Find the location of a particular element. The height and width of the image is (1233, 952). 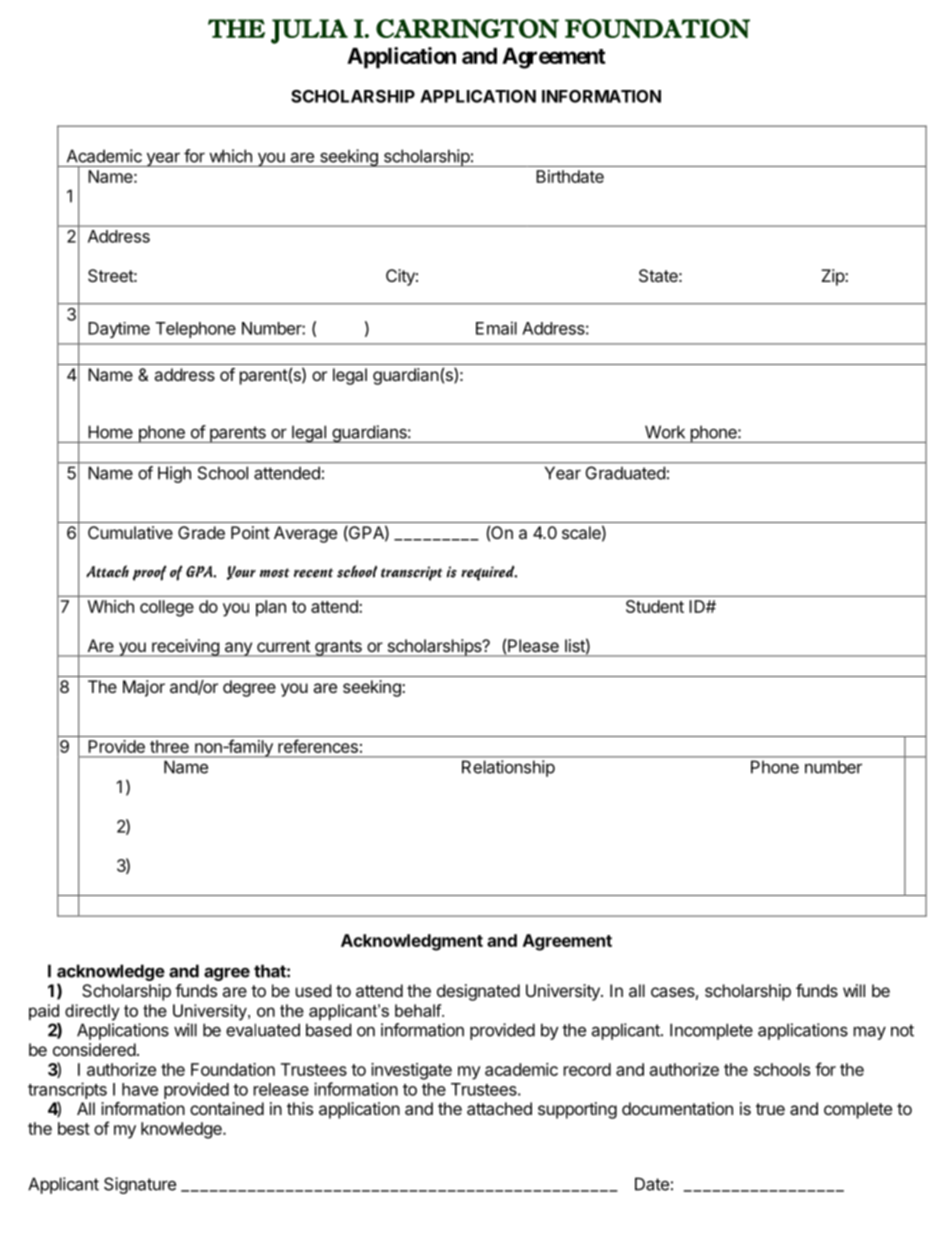

Home is located at coordinates (111, 432).
